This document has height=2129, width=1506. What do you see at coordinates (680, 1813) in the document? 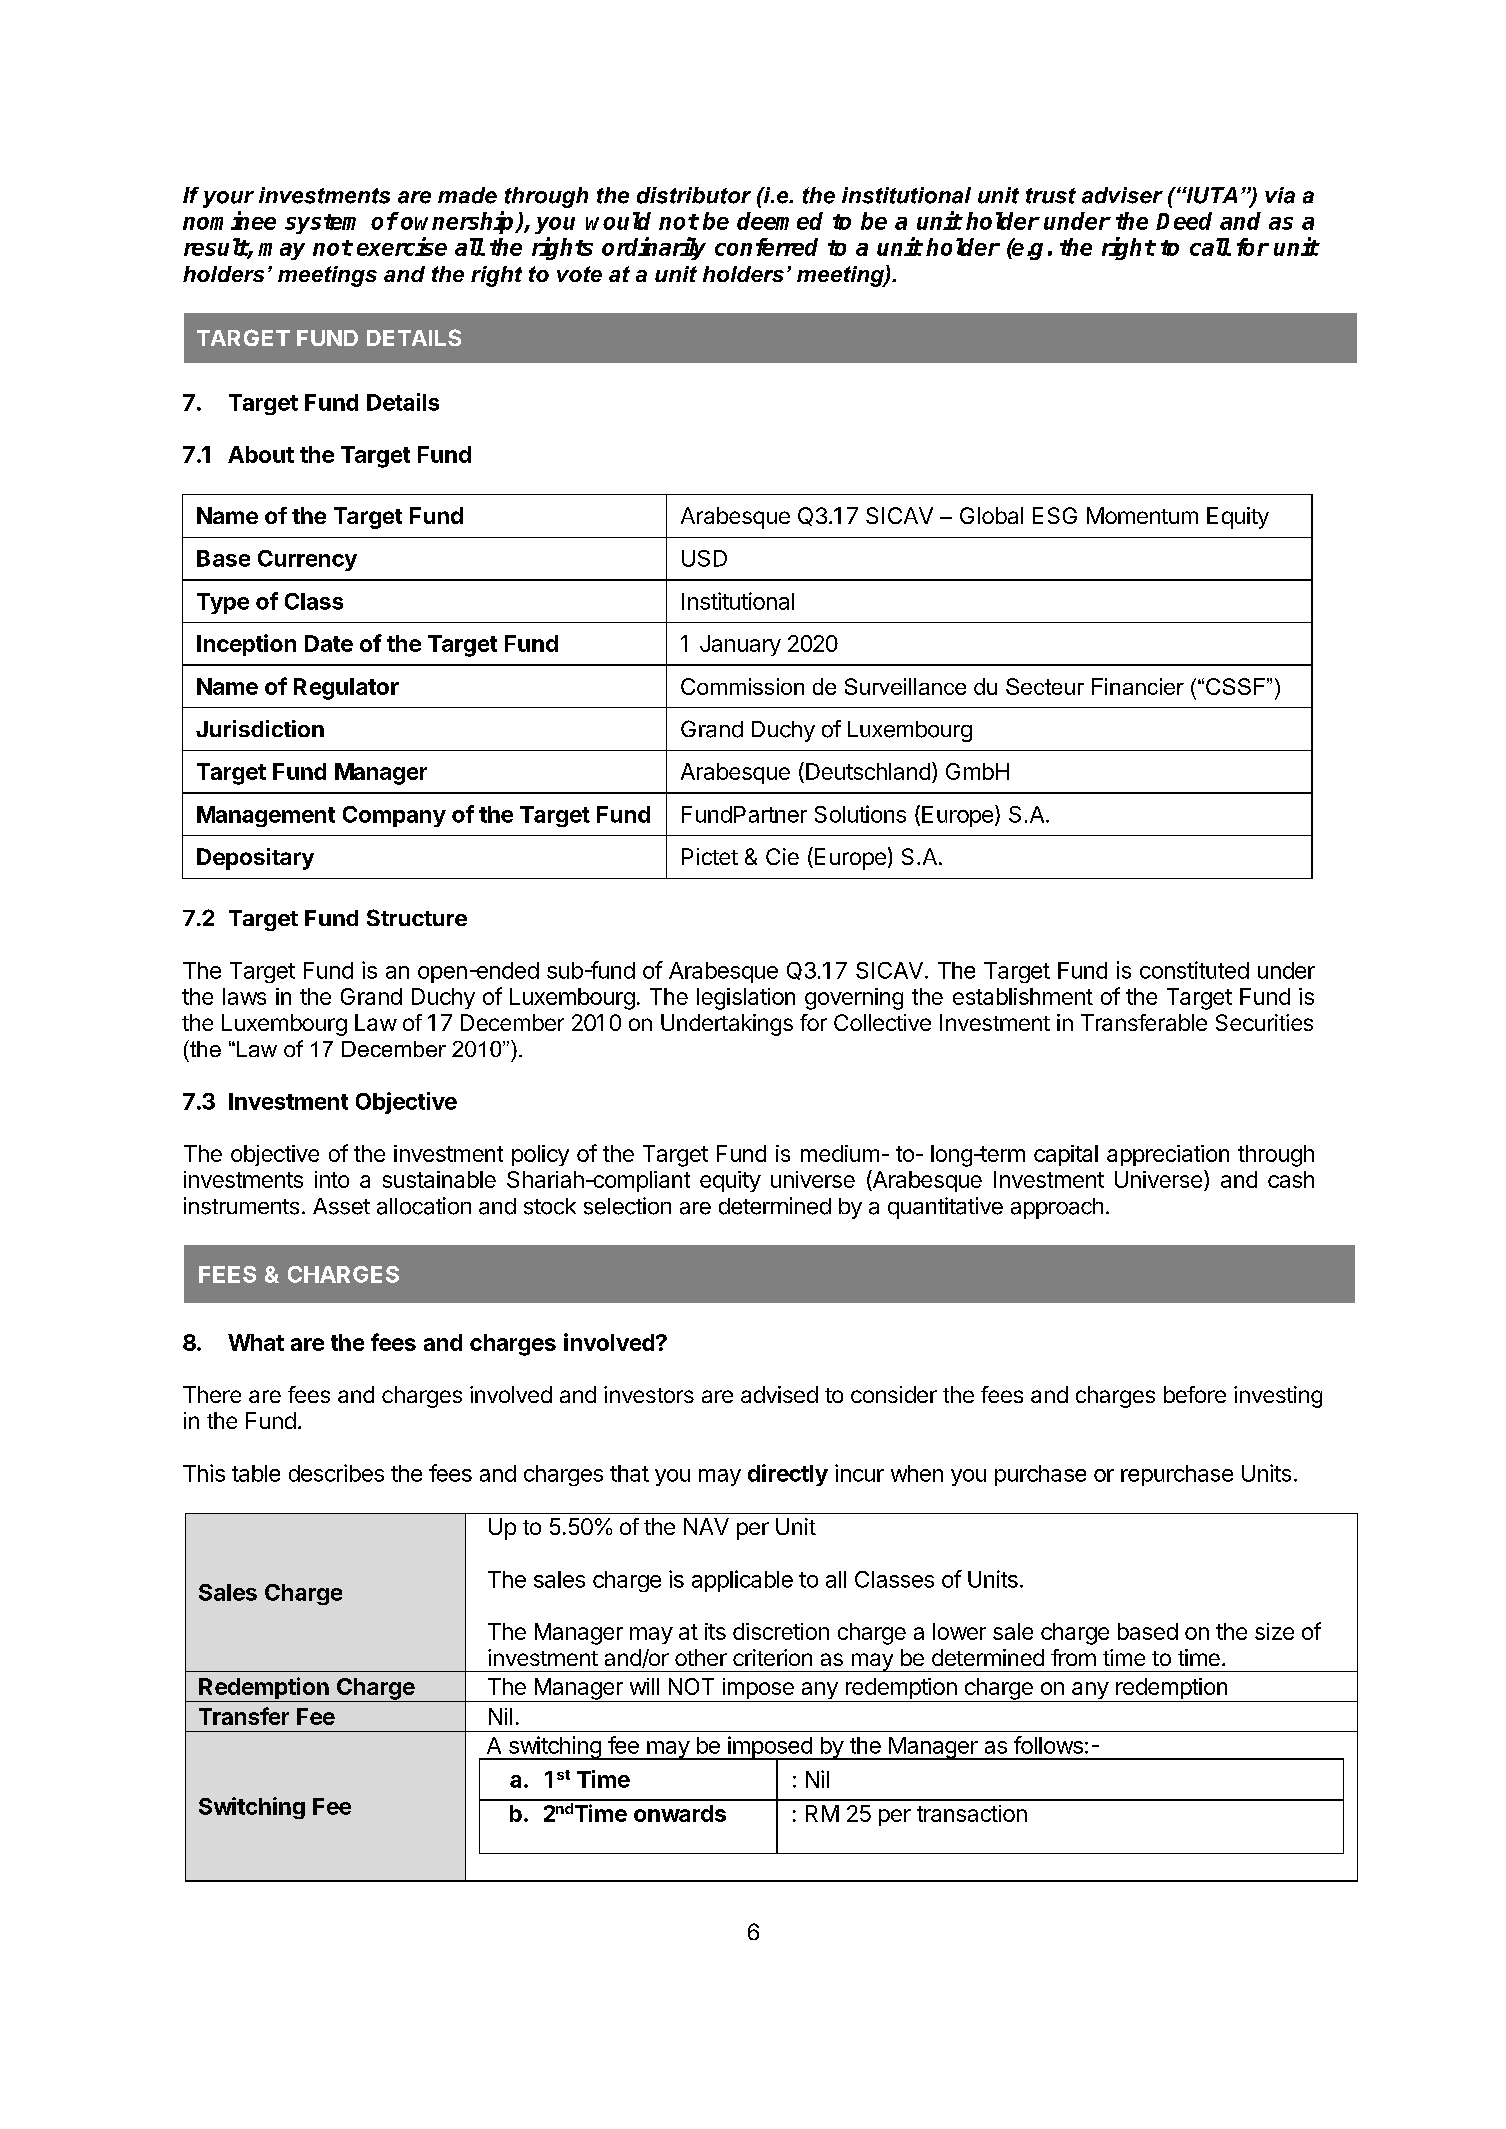
I see `onwards` at bounding box center [680, 1813].
